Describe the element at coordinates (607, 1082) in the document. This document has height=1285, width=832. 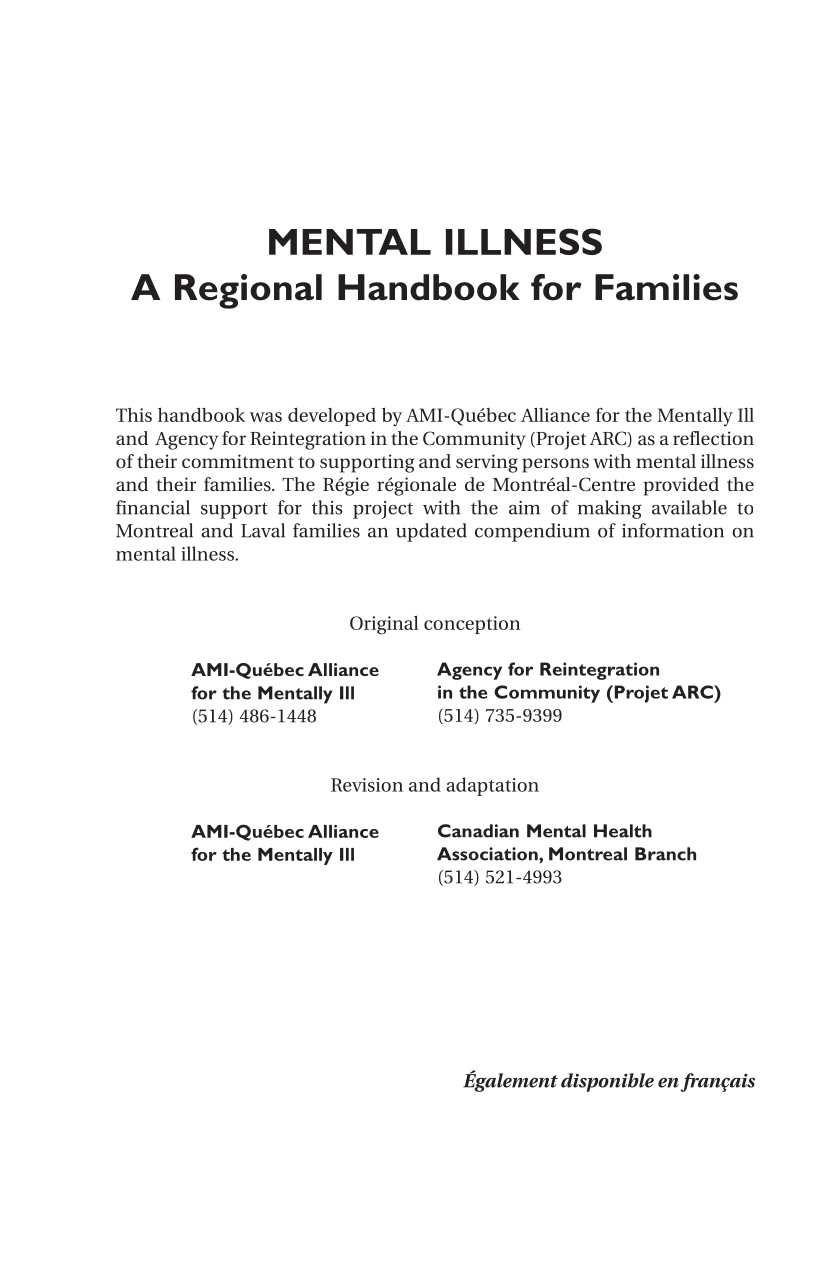
I see `disponible` at that location.
